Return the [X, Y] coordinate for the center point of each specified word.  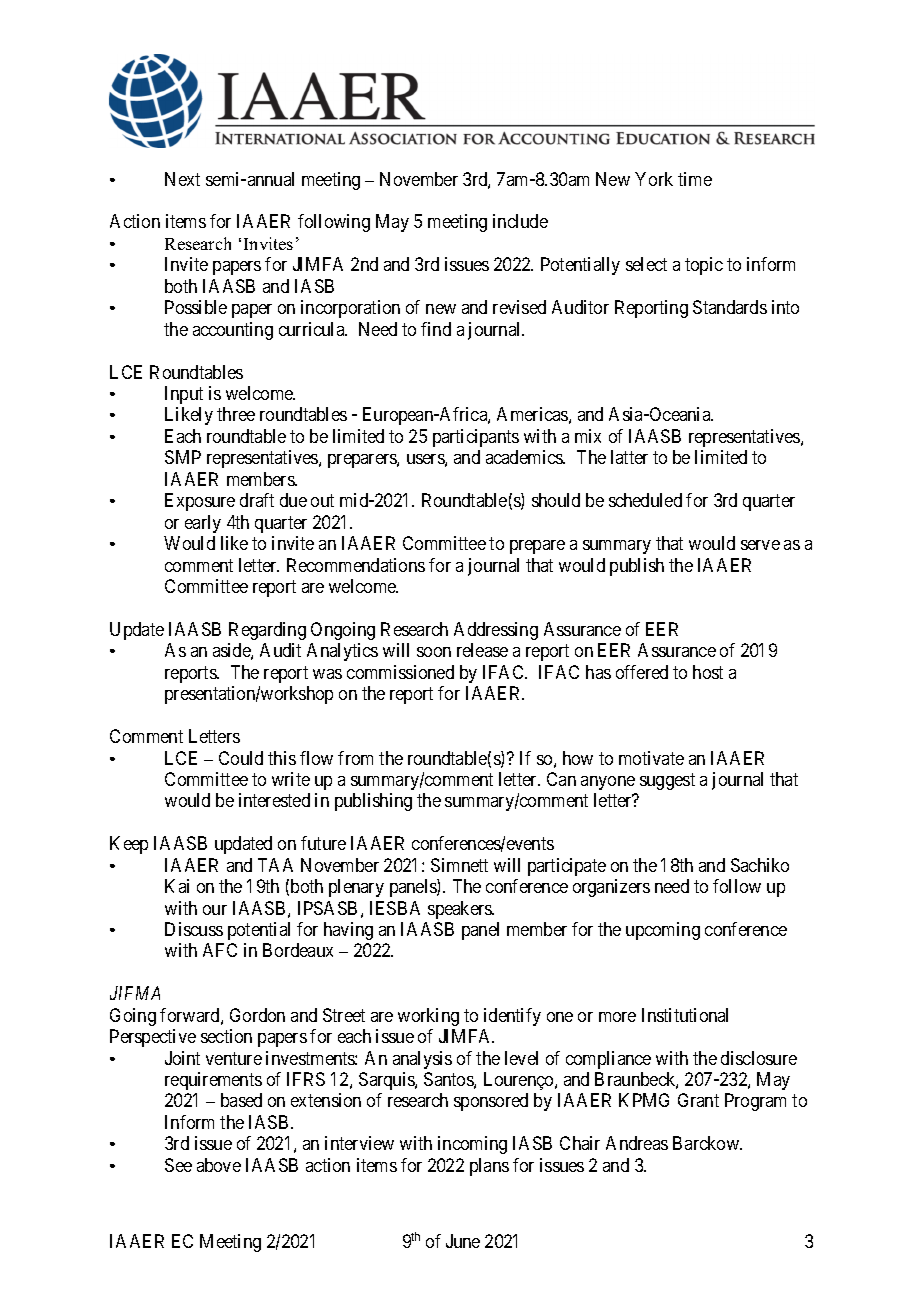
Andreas [637, 1143]
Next [182, 179]
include [520, 221]
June [463, 1241]
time [695, 179]
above [219, 1165]
